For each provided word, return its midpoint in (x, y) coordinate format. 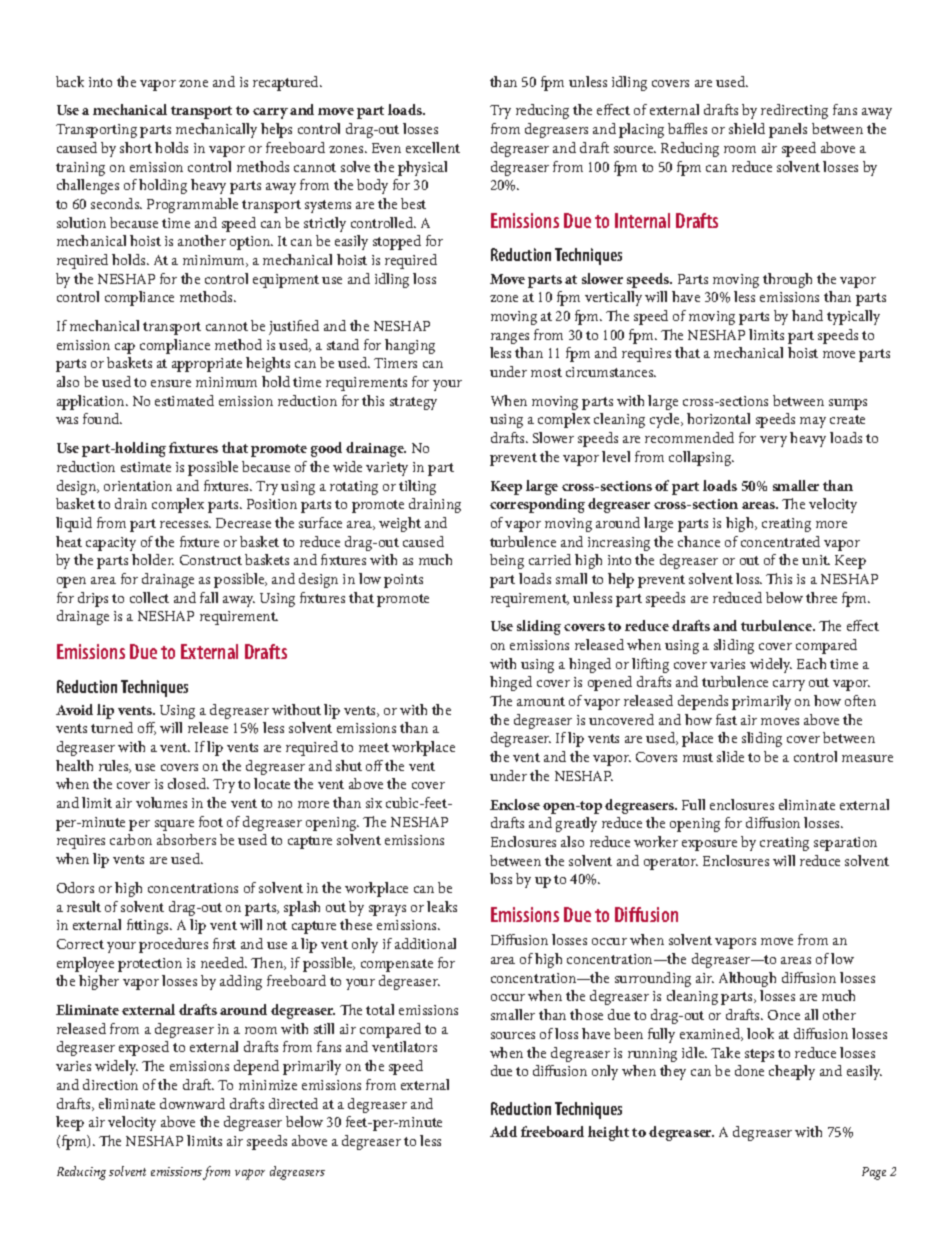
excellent (433, 147)
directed (293, 1103)
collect (149, 597)
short (136, 147)
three (821, 597)
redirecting (794, 111)
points (403, 581)
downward (192, 1103)
